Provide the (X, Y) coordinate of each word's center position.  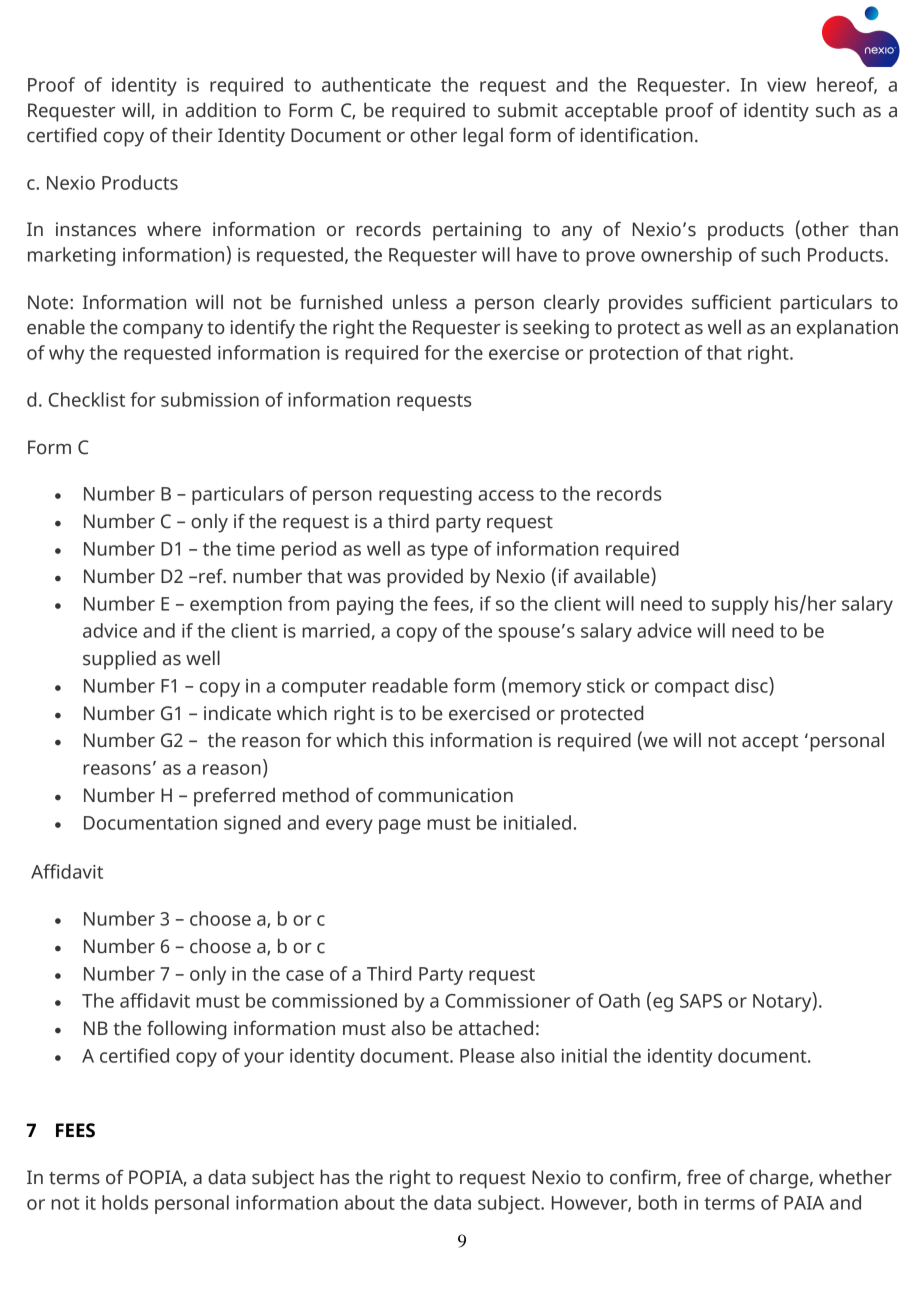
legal (483, 137)
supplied (119, 660)
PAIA (804, 1203)
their (192, 135)
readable (410, 685)
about (369, 1202)
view (786, 85)
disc (752, 685)
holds (125, 1202)
